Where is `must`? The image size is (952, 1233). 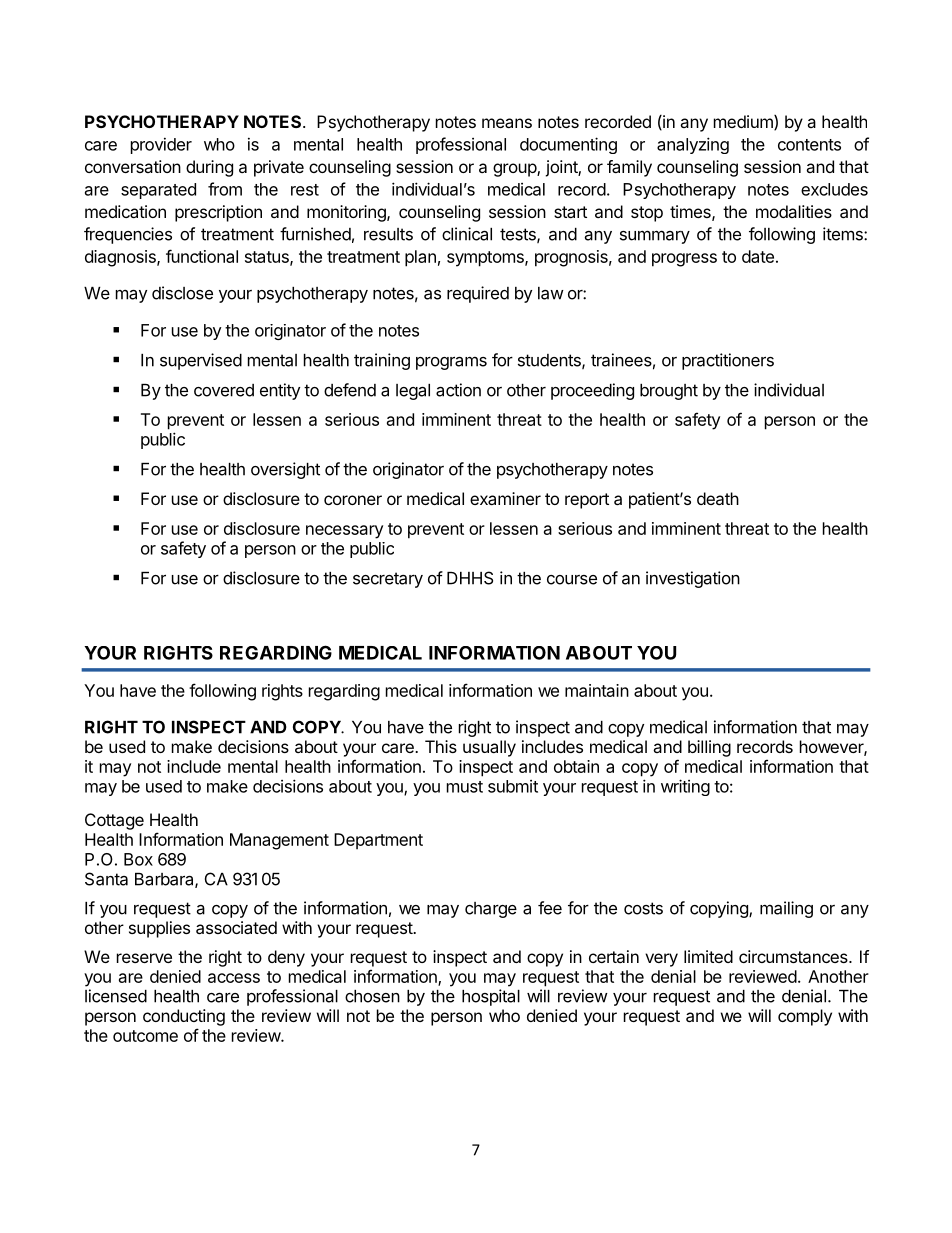 must is located at coordinates (465, 787).
